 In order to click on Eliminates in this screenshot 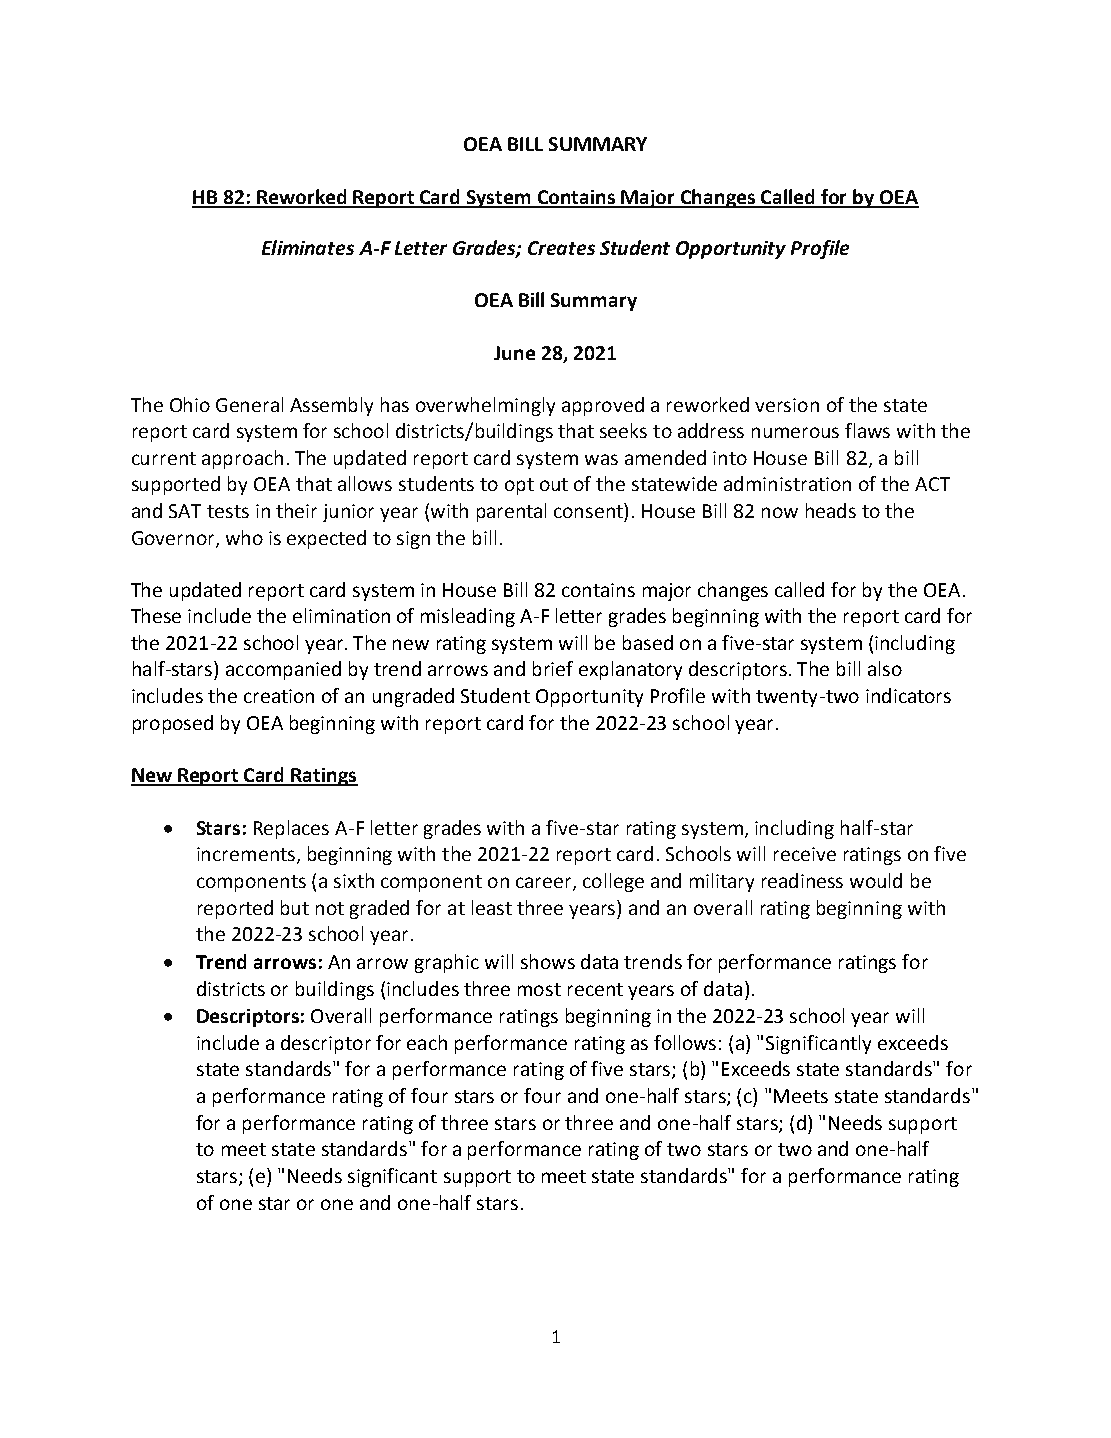, I will do `click(308, 247)`.
